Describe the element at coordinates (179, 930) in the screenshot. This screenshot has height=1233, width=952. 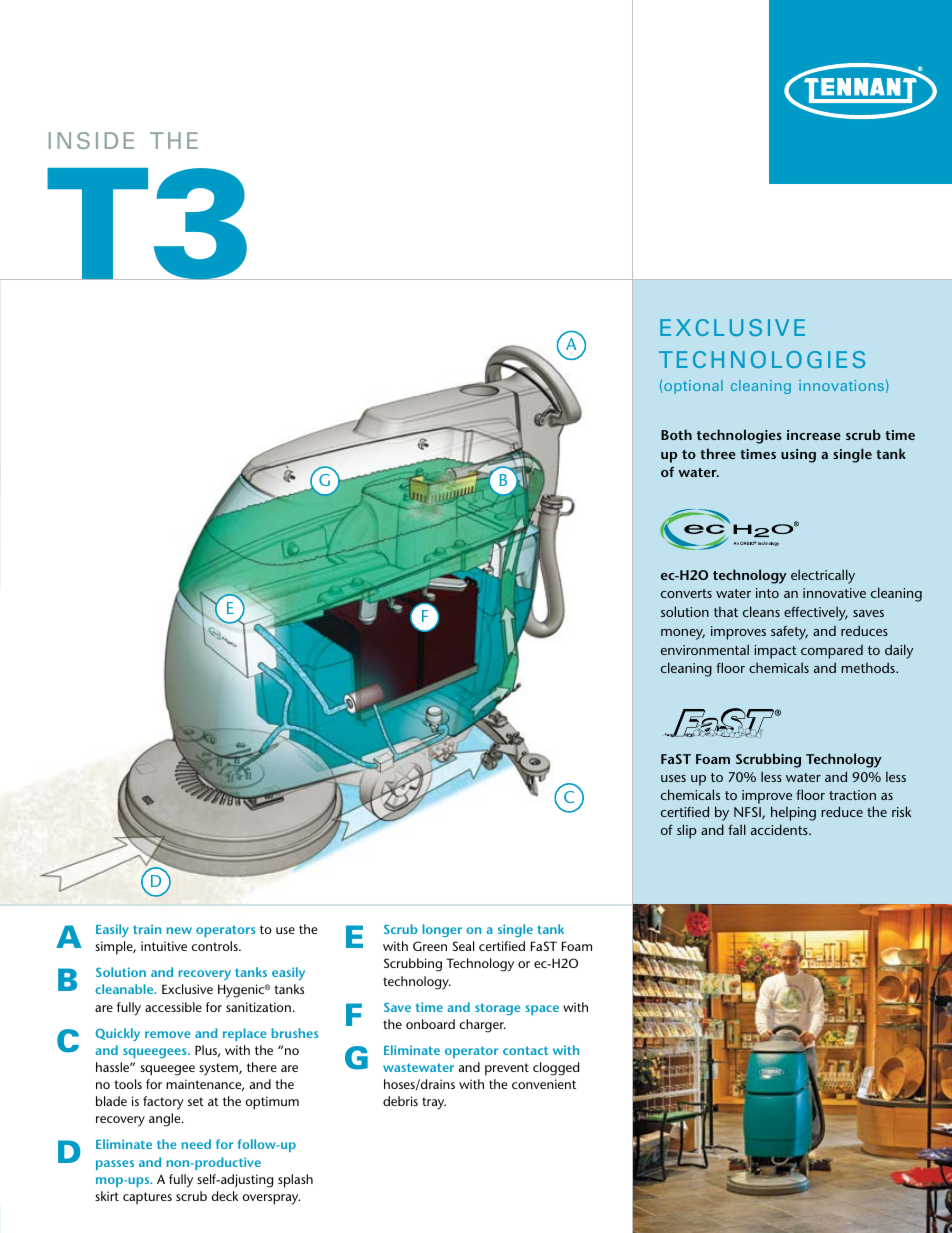
I see `new` at that location.
